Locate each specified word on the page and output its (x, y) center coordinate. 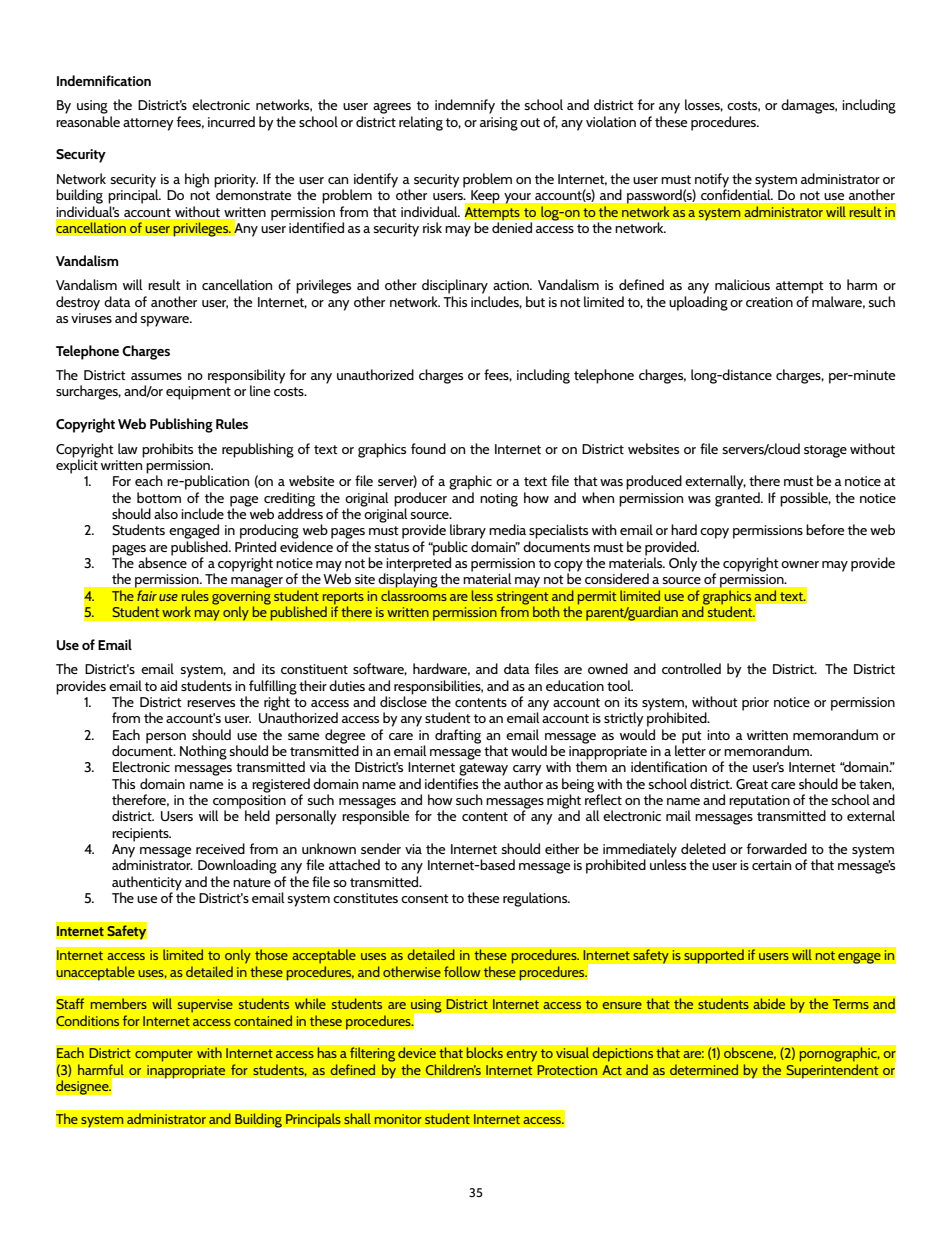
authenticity (147, 884)
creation (769, 302)
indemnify (465, 106)
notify (711, 181)
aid (168, 685)
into (718, 735)
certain (771, 865)
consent (425, 898)
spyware (166, 321)
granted (738, 499)
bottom (159, 497)
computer (164, 1055)
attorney (148, 124)
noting (499, 500)
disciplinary (455, 286)
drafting (458, 736)
